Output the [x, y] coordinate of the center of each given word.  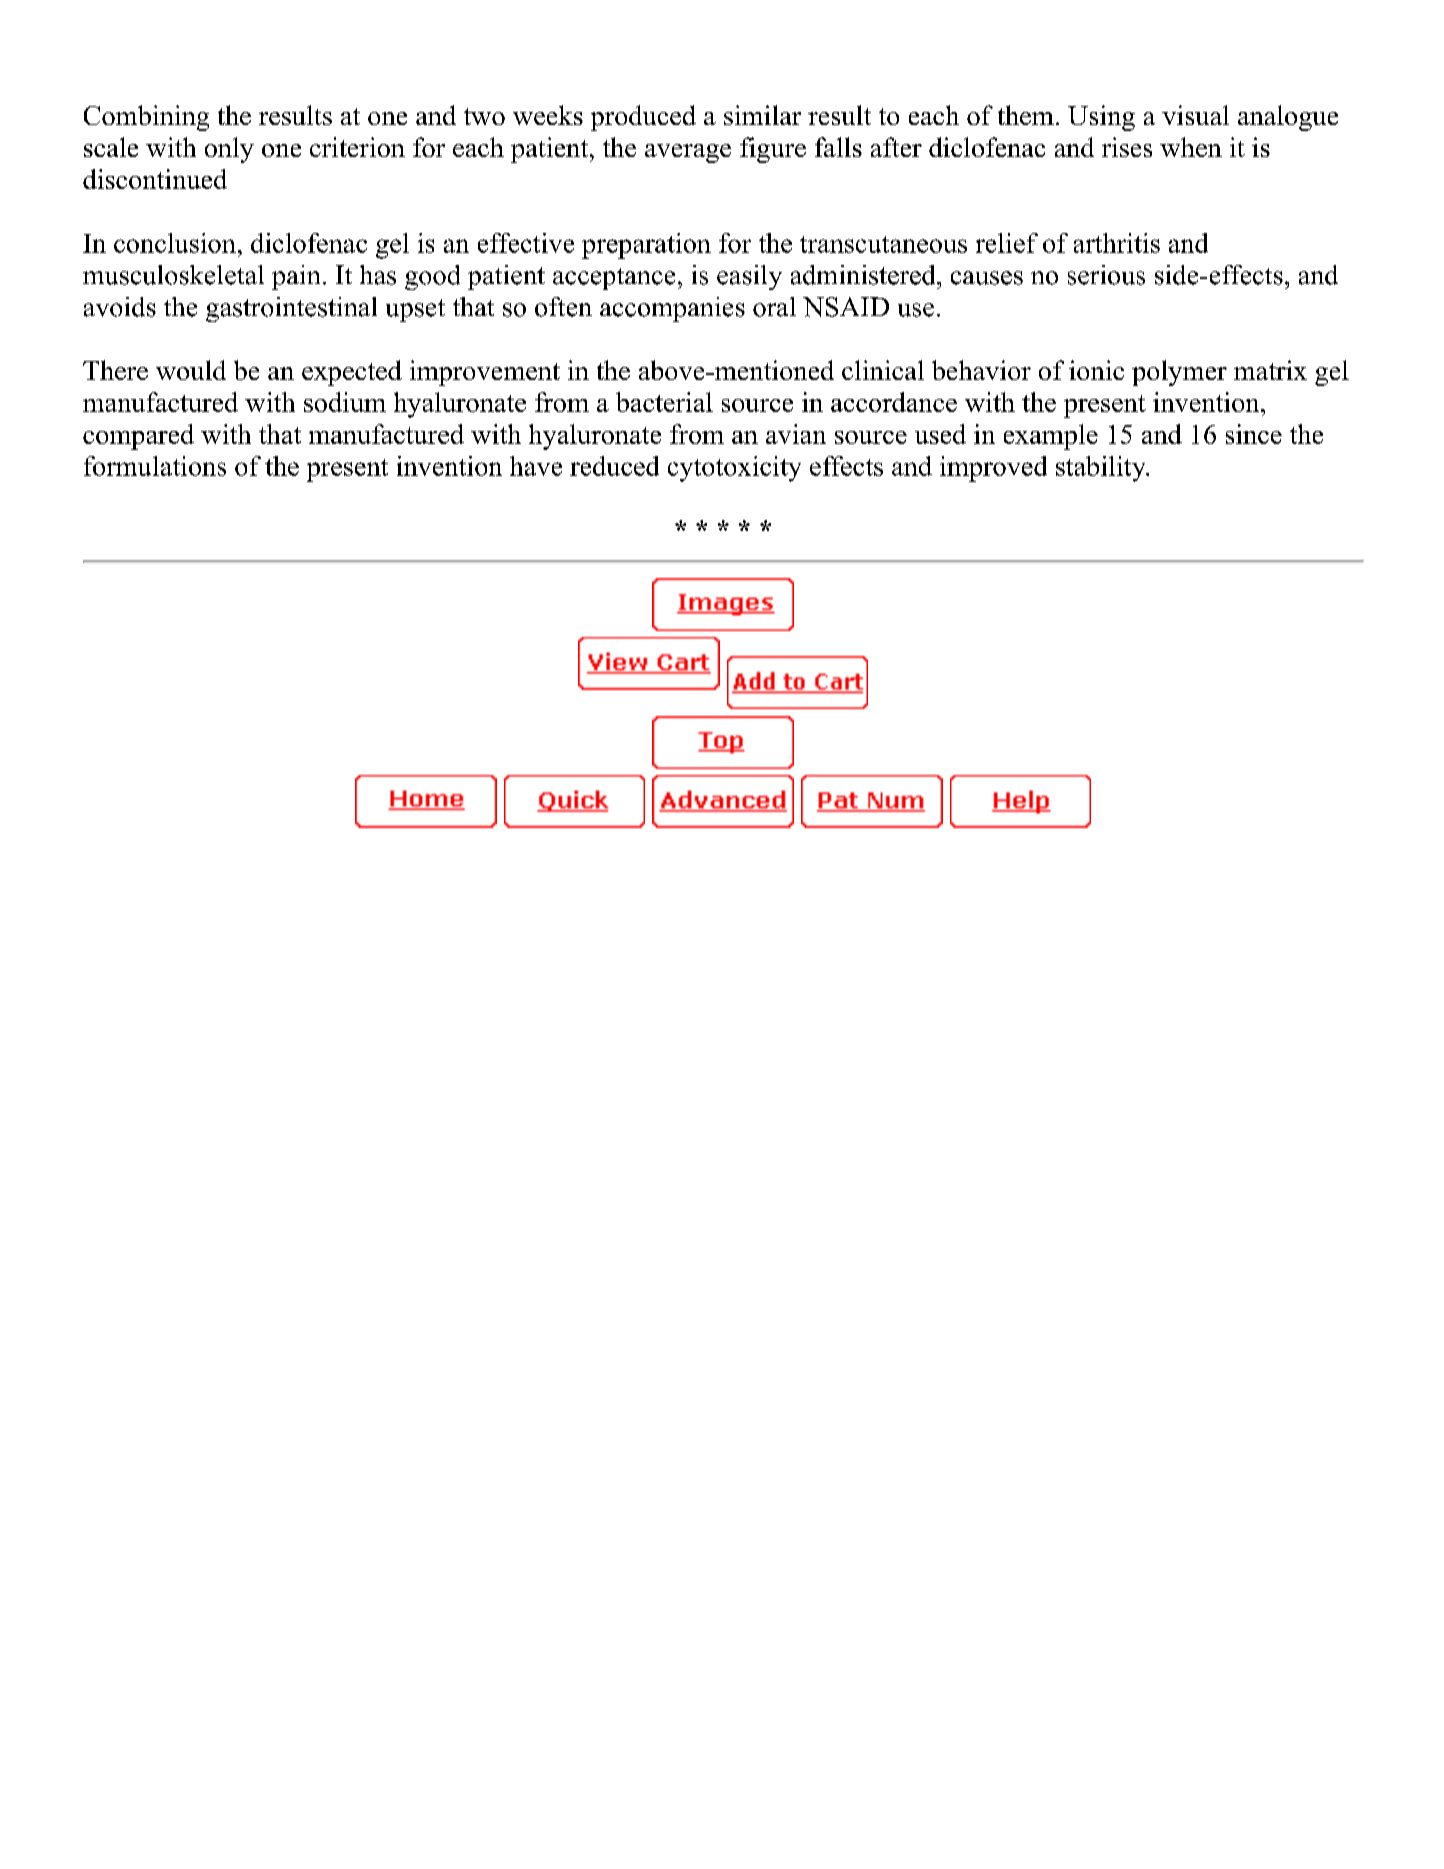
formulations [155, 466]
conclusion [175, 243]
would [191, 370]
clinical [883, 370]
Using [1101, 118]
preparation [646, 246]
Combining [146, 118]
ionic [1096, 370]
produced [643, 118]
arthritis [1117, 243]
